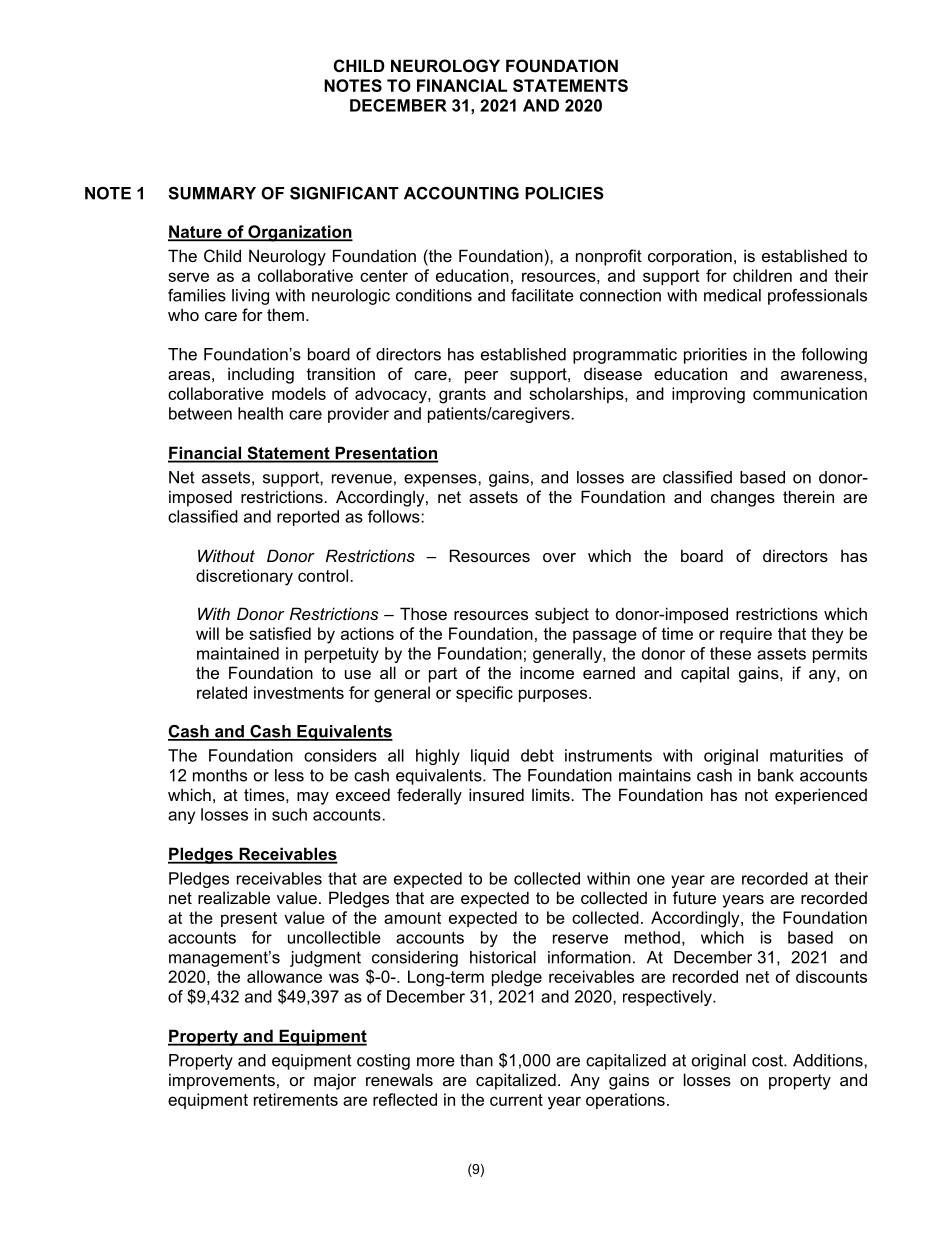 This screenshot has height=1233, width=952. Describe the element at coordinates (743, 498) in the screenshot. I see `changes` at that location.
